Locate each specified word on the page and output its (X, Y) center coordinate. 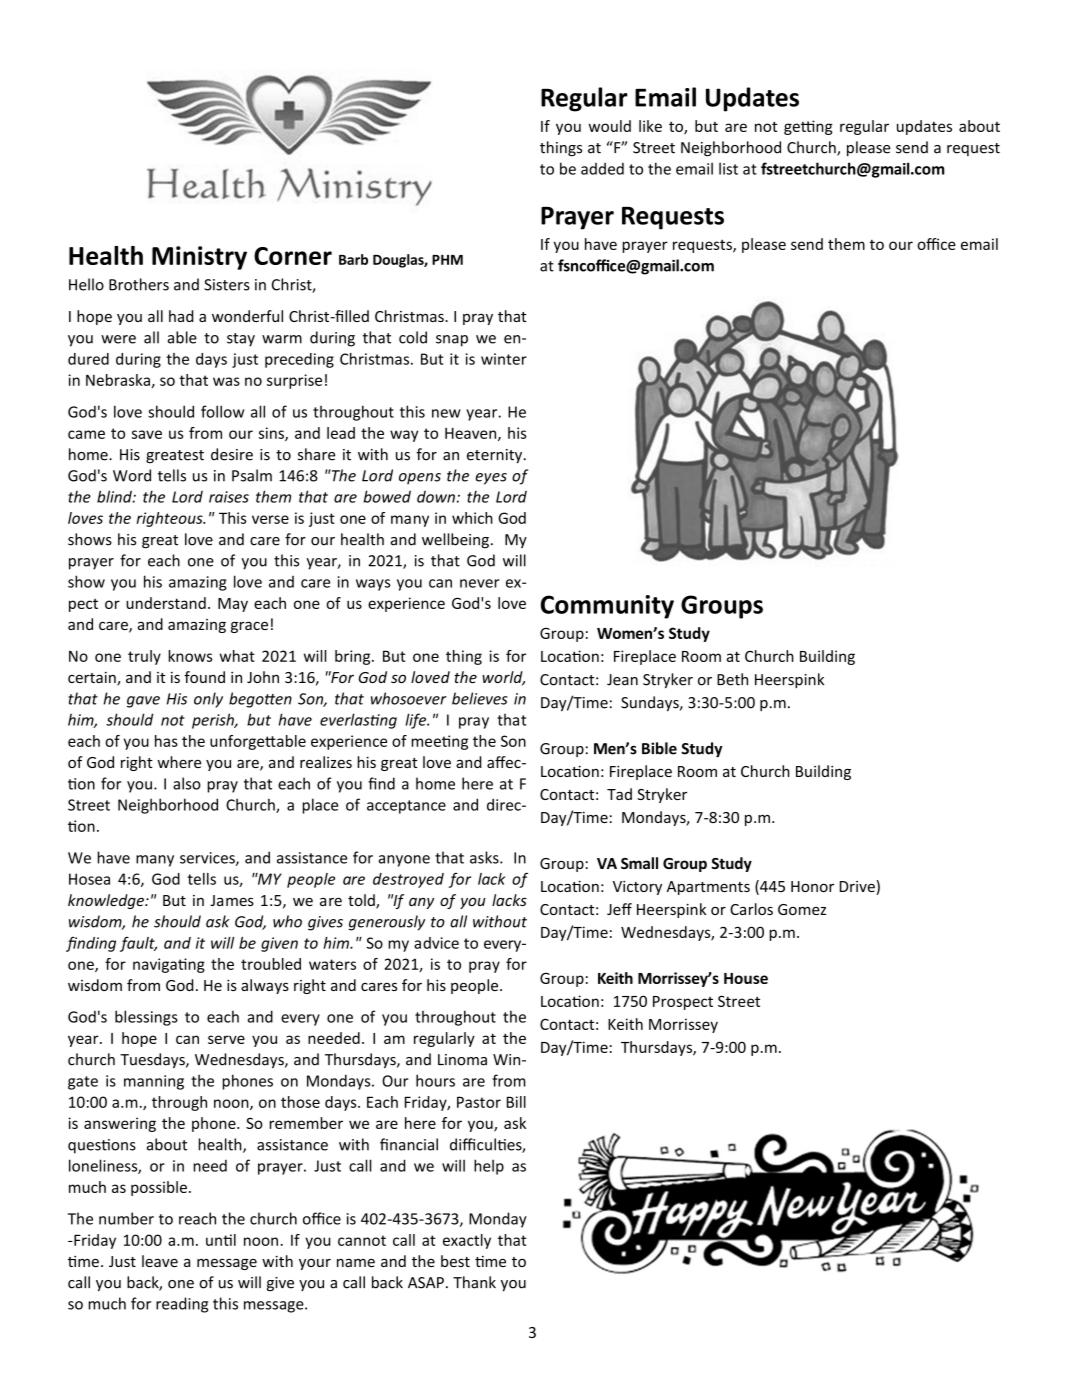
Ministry (199, 258)
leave (160, 1261)
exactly (467, 1241)
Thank (474, 1282)
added (602, 169)
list (728, 168)
